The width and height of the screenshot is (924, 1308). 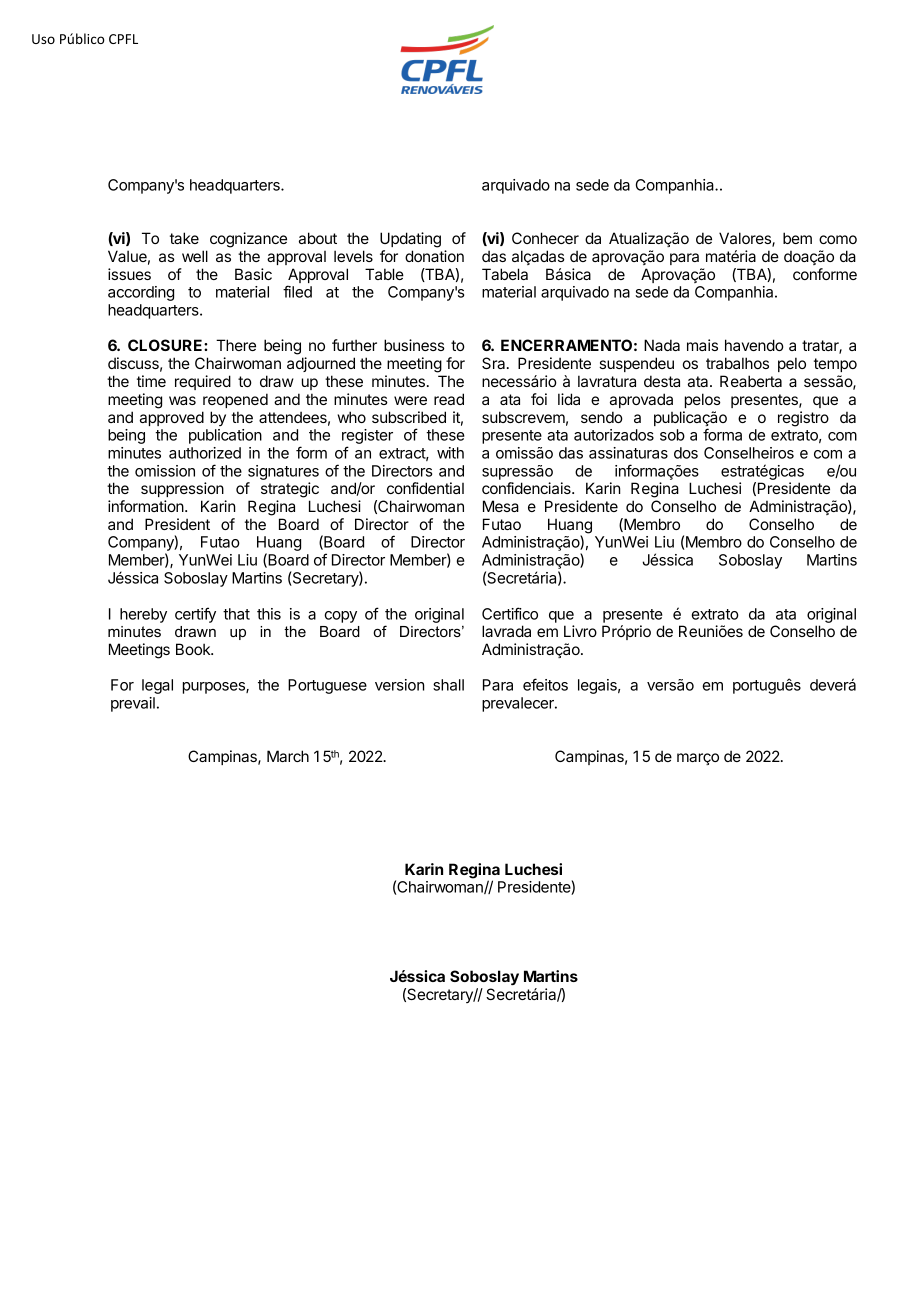 I want to click on according, so click(x=141, y=293).
